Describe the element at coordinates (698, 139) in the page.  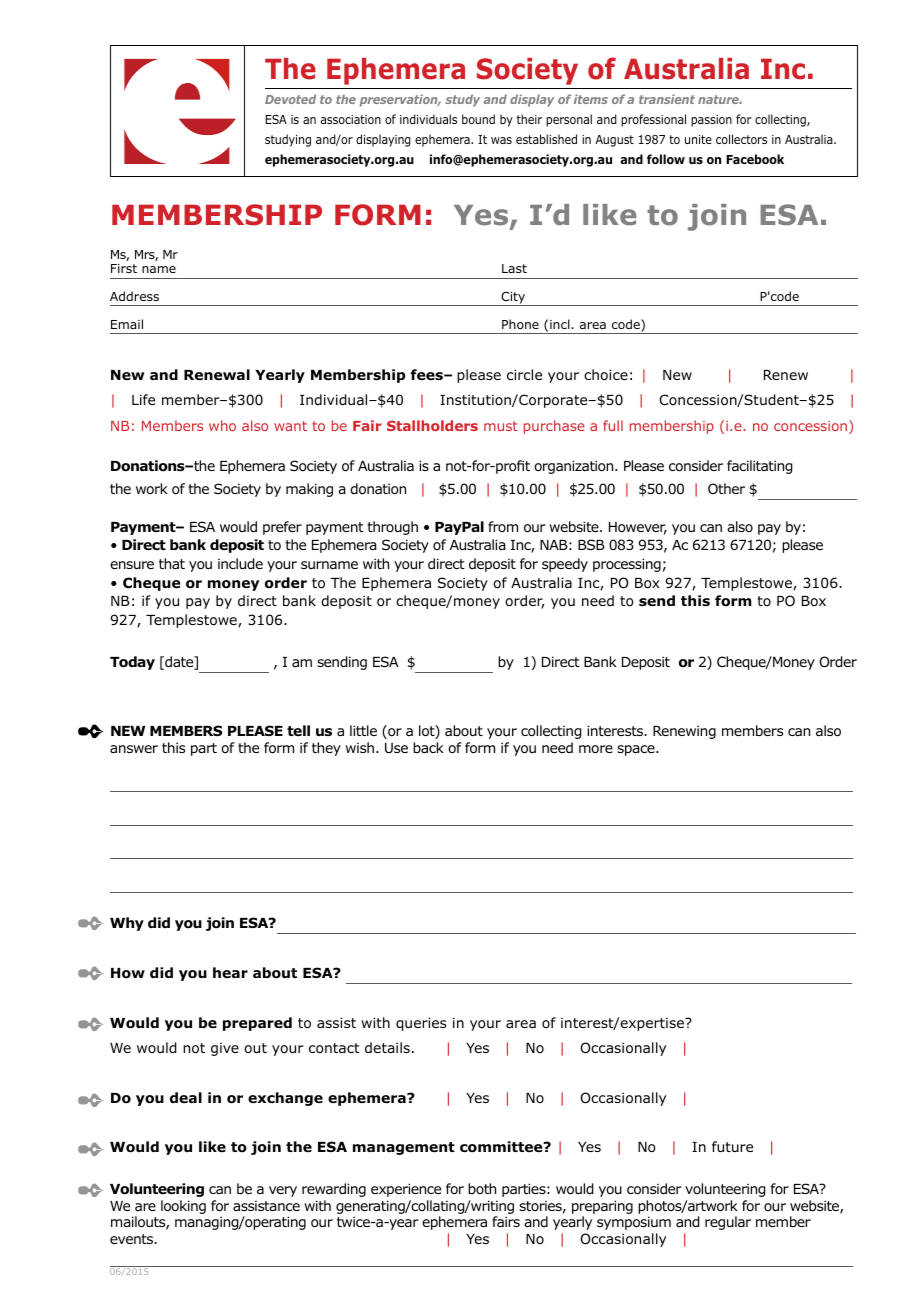
I see `unite` at that location.
